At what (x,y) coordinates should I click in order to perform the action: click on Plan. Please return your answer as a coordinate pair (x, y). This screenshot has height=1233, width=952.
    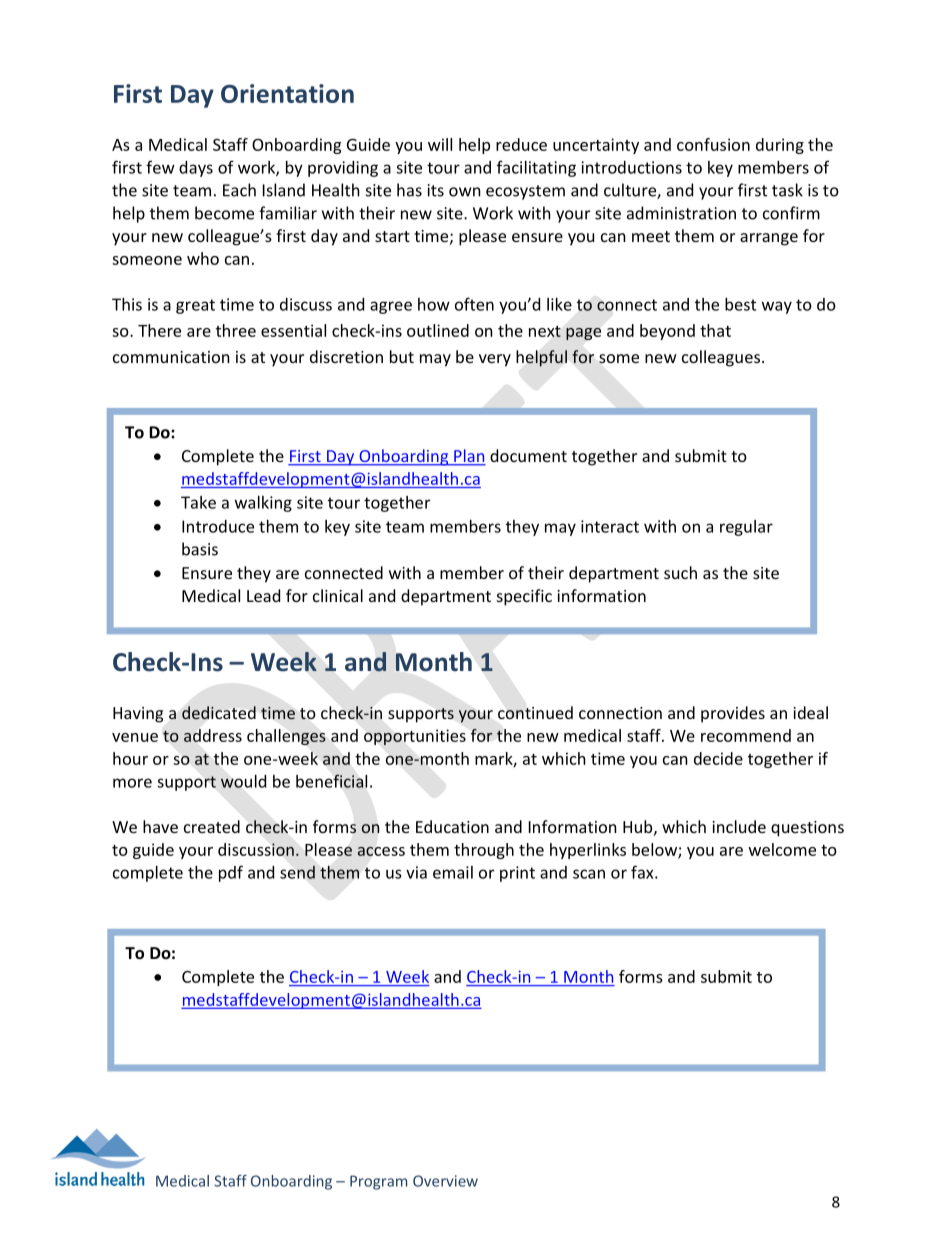
    Looking at the image, I should click on (469, 457).
